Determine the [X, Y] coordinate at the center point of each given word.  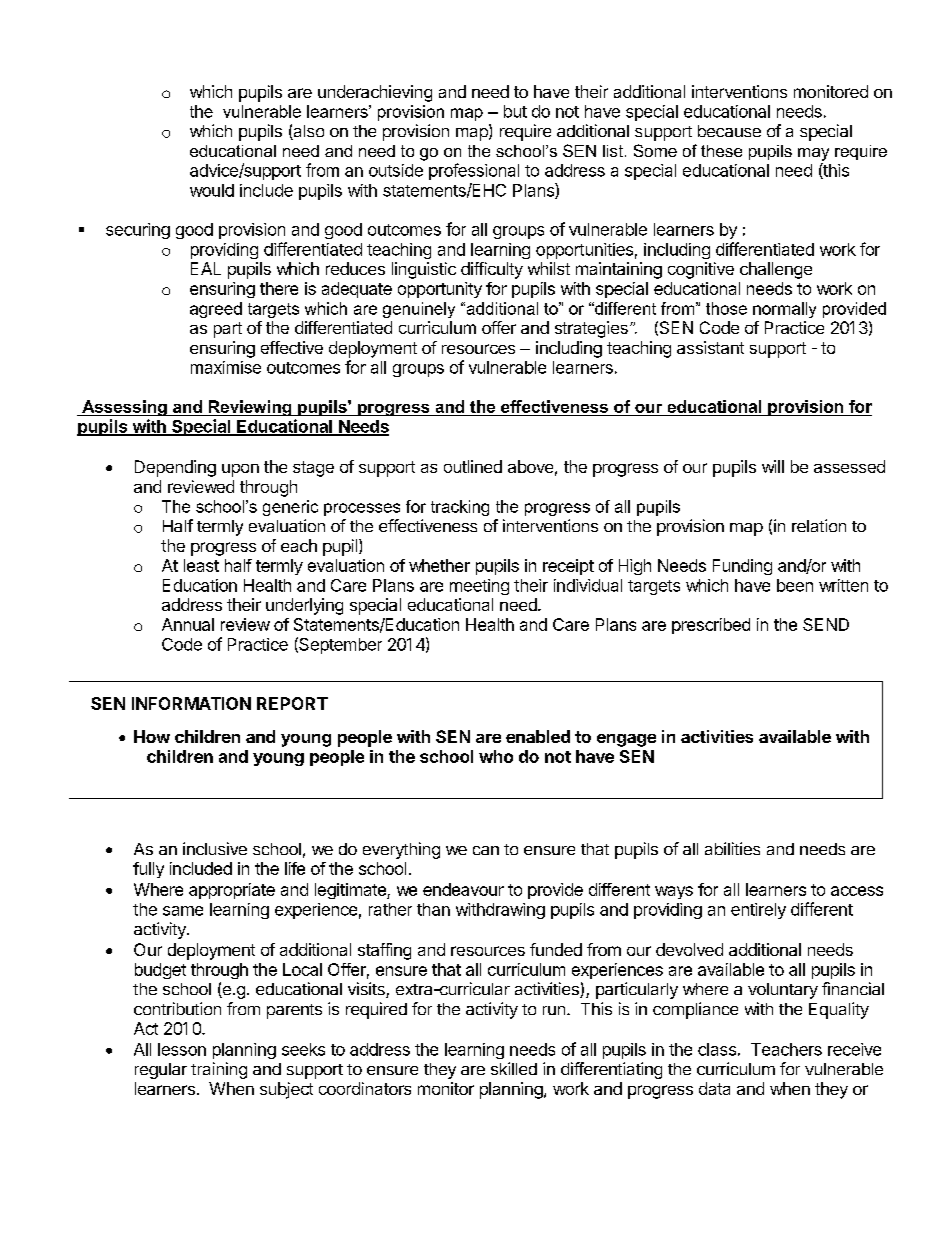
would [212, 190]
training [219, 1070]
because [729, 131]
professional [474, 171]
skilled [514, 1068]
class [717, 1049]
